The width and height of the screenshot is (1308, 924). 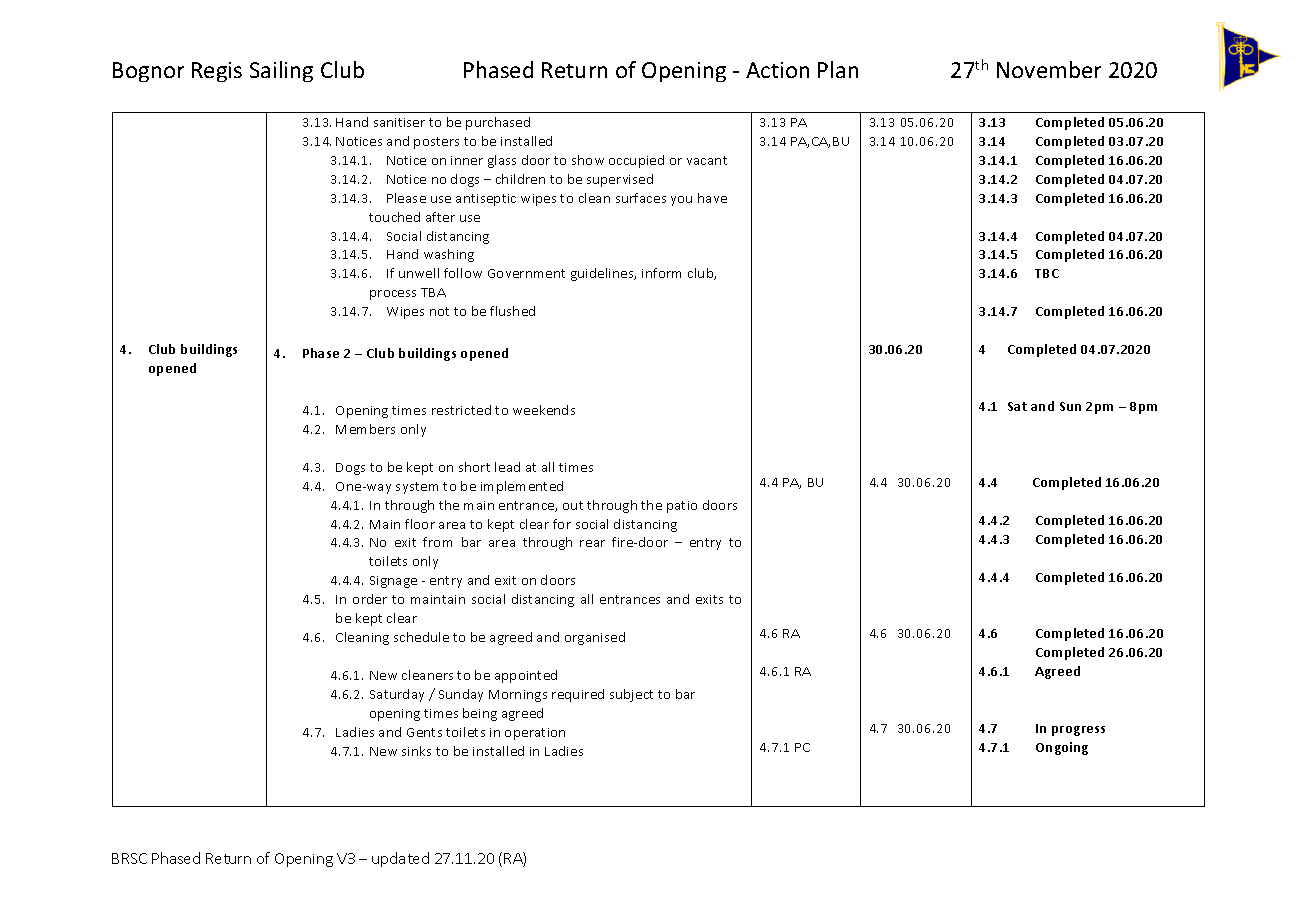 What do you see at coordinates (281, 71) in the screenshot?
I see `Sailing` at bounding box center [281, 71].
